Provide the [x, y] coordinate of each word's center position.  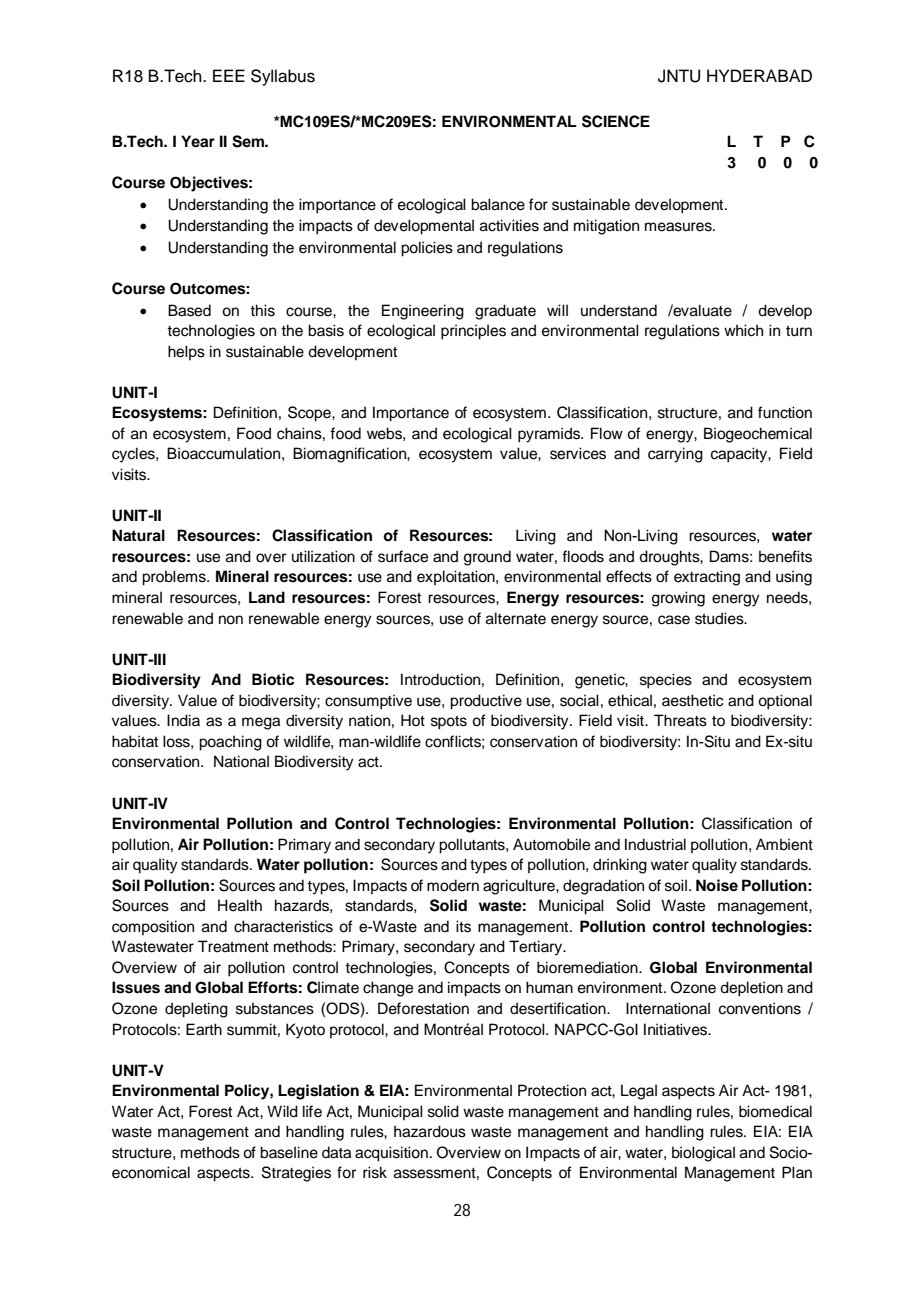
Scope [310, 414]
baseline [289, 1152]
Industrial [655, 844]
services [578, 453]
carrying [675, 455]
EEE [229, 75]
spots [449, 723]
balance [498, 204]
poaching [230, 743]
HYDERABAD [759, 75]
